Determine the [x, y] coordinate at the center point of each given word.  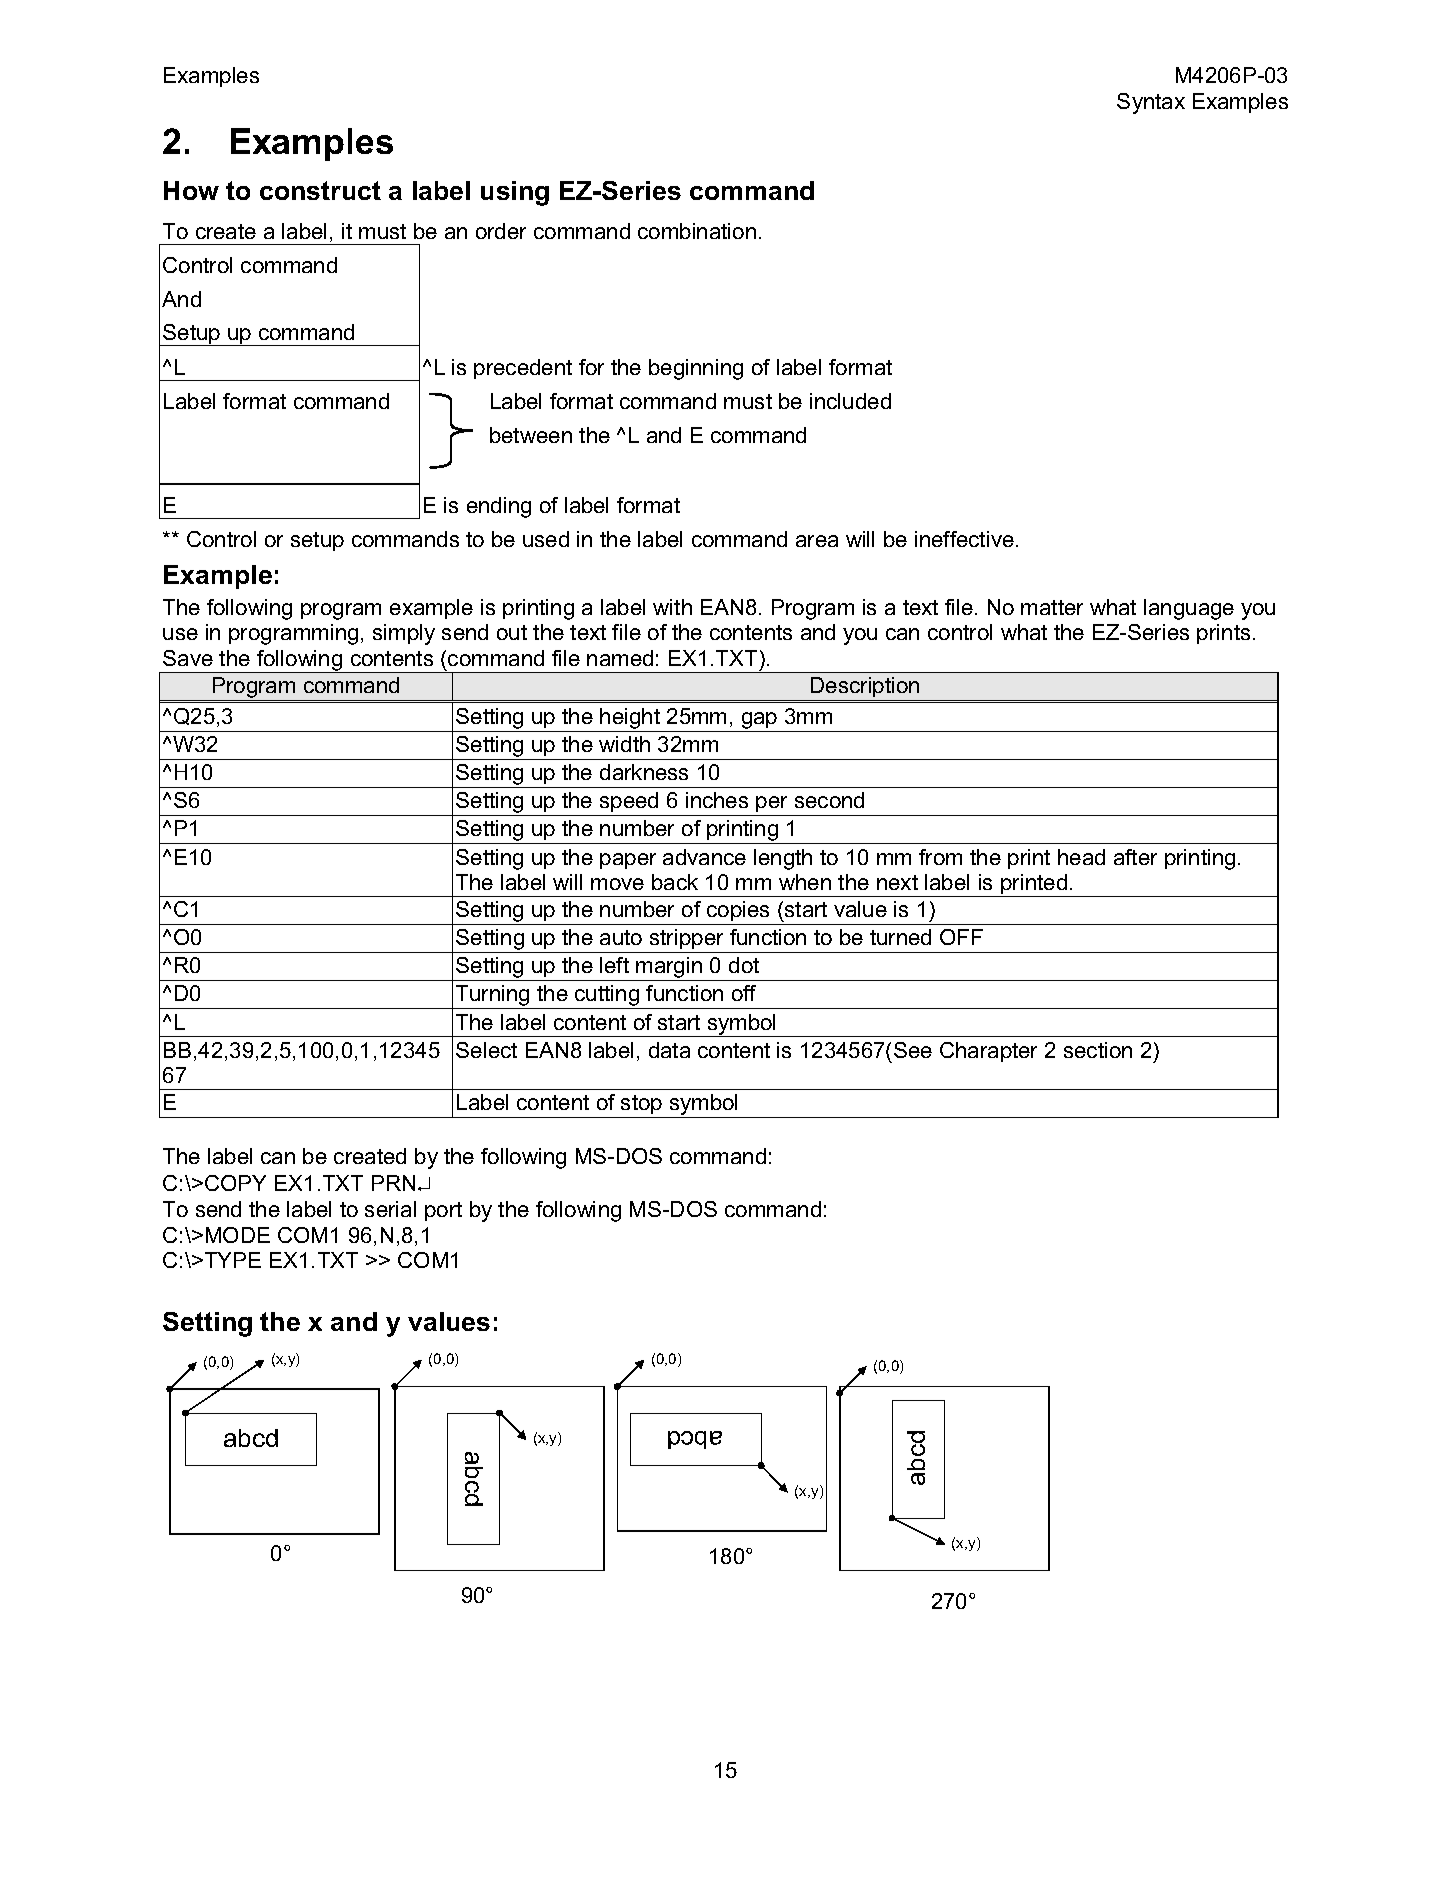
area [817, 541]
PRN [393, 1183]
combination [697, 231]
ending [499, 507]
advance [704, 857]
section [1098, 1050]
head [1081, 857]
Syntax [1151, 103]
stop [641, 1104]
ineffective [964, 539]
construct [320, 190]
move [617, 884]
